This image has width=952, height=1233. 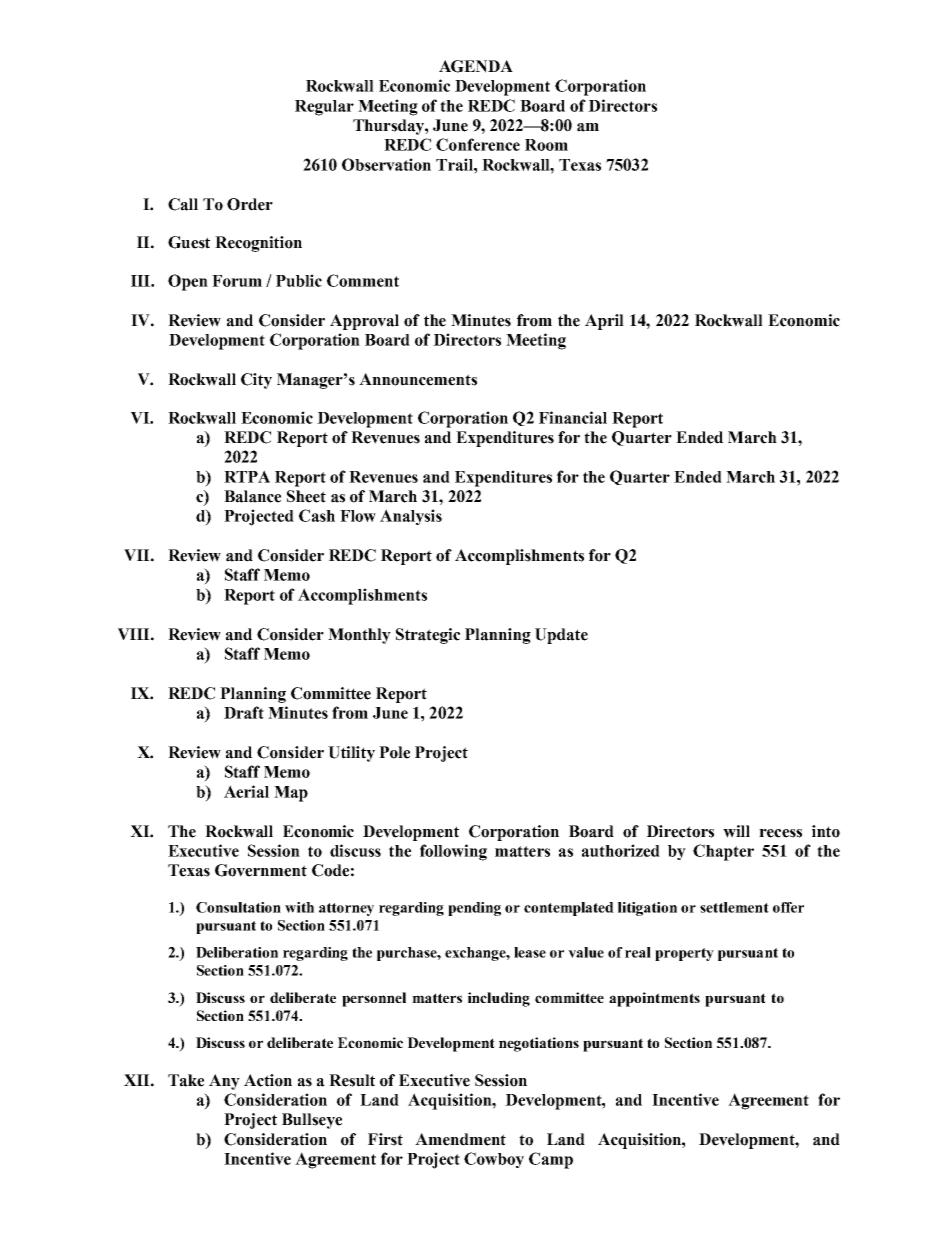 What do you see at coordinates (474, 909) in the image?
I see `pending` at bounding box center [474, 909].
